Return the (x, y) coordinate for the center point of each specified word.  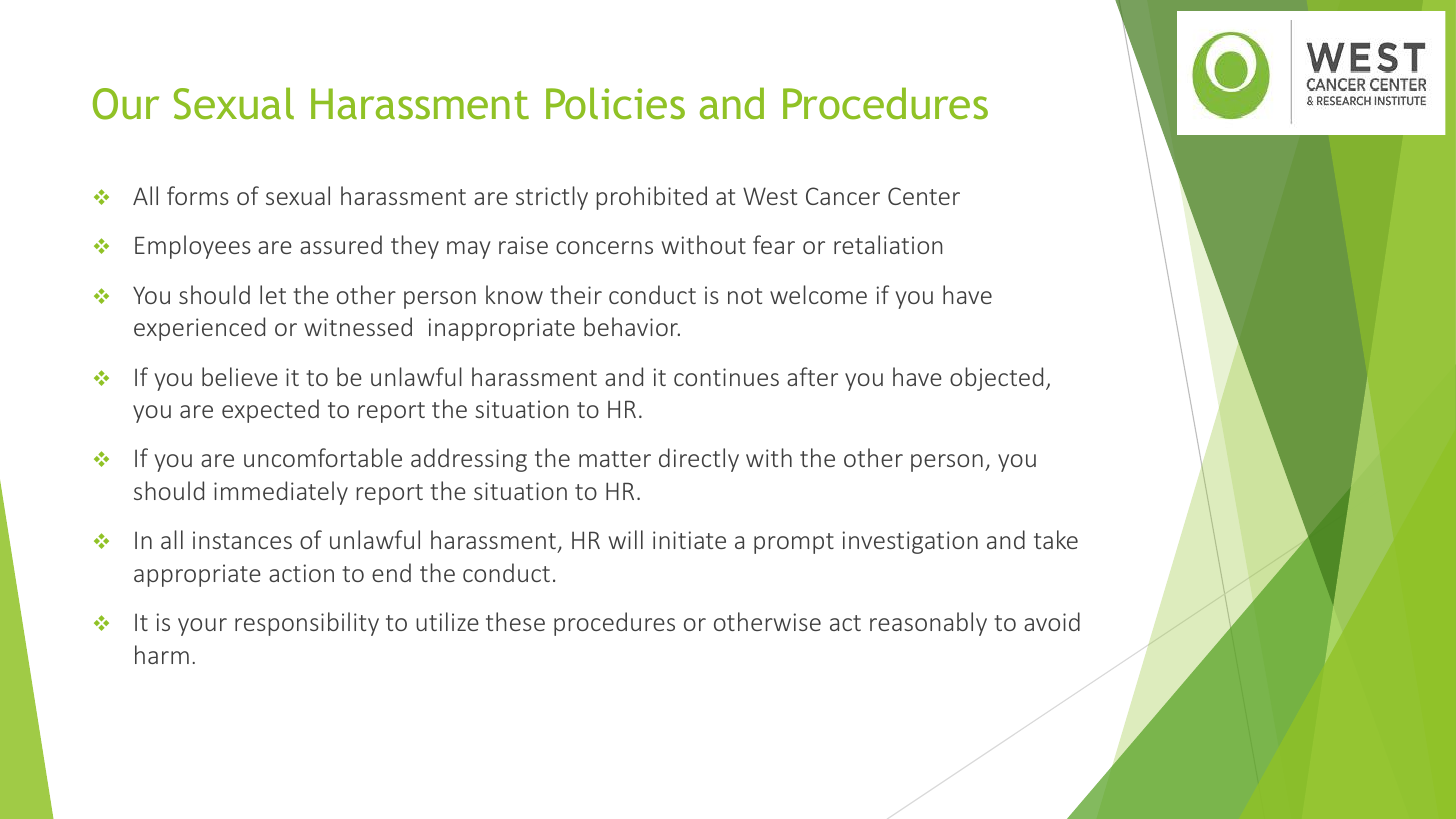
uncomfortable (323, 457)
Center (924, 196)
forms (198, 195)
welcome (818, 294)
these (515, 621)
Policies (615, 103)
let (273, 294)
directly (699, 460)
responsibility (307, 624)
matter (615, 459)
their (576, 294)
